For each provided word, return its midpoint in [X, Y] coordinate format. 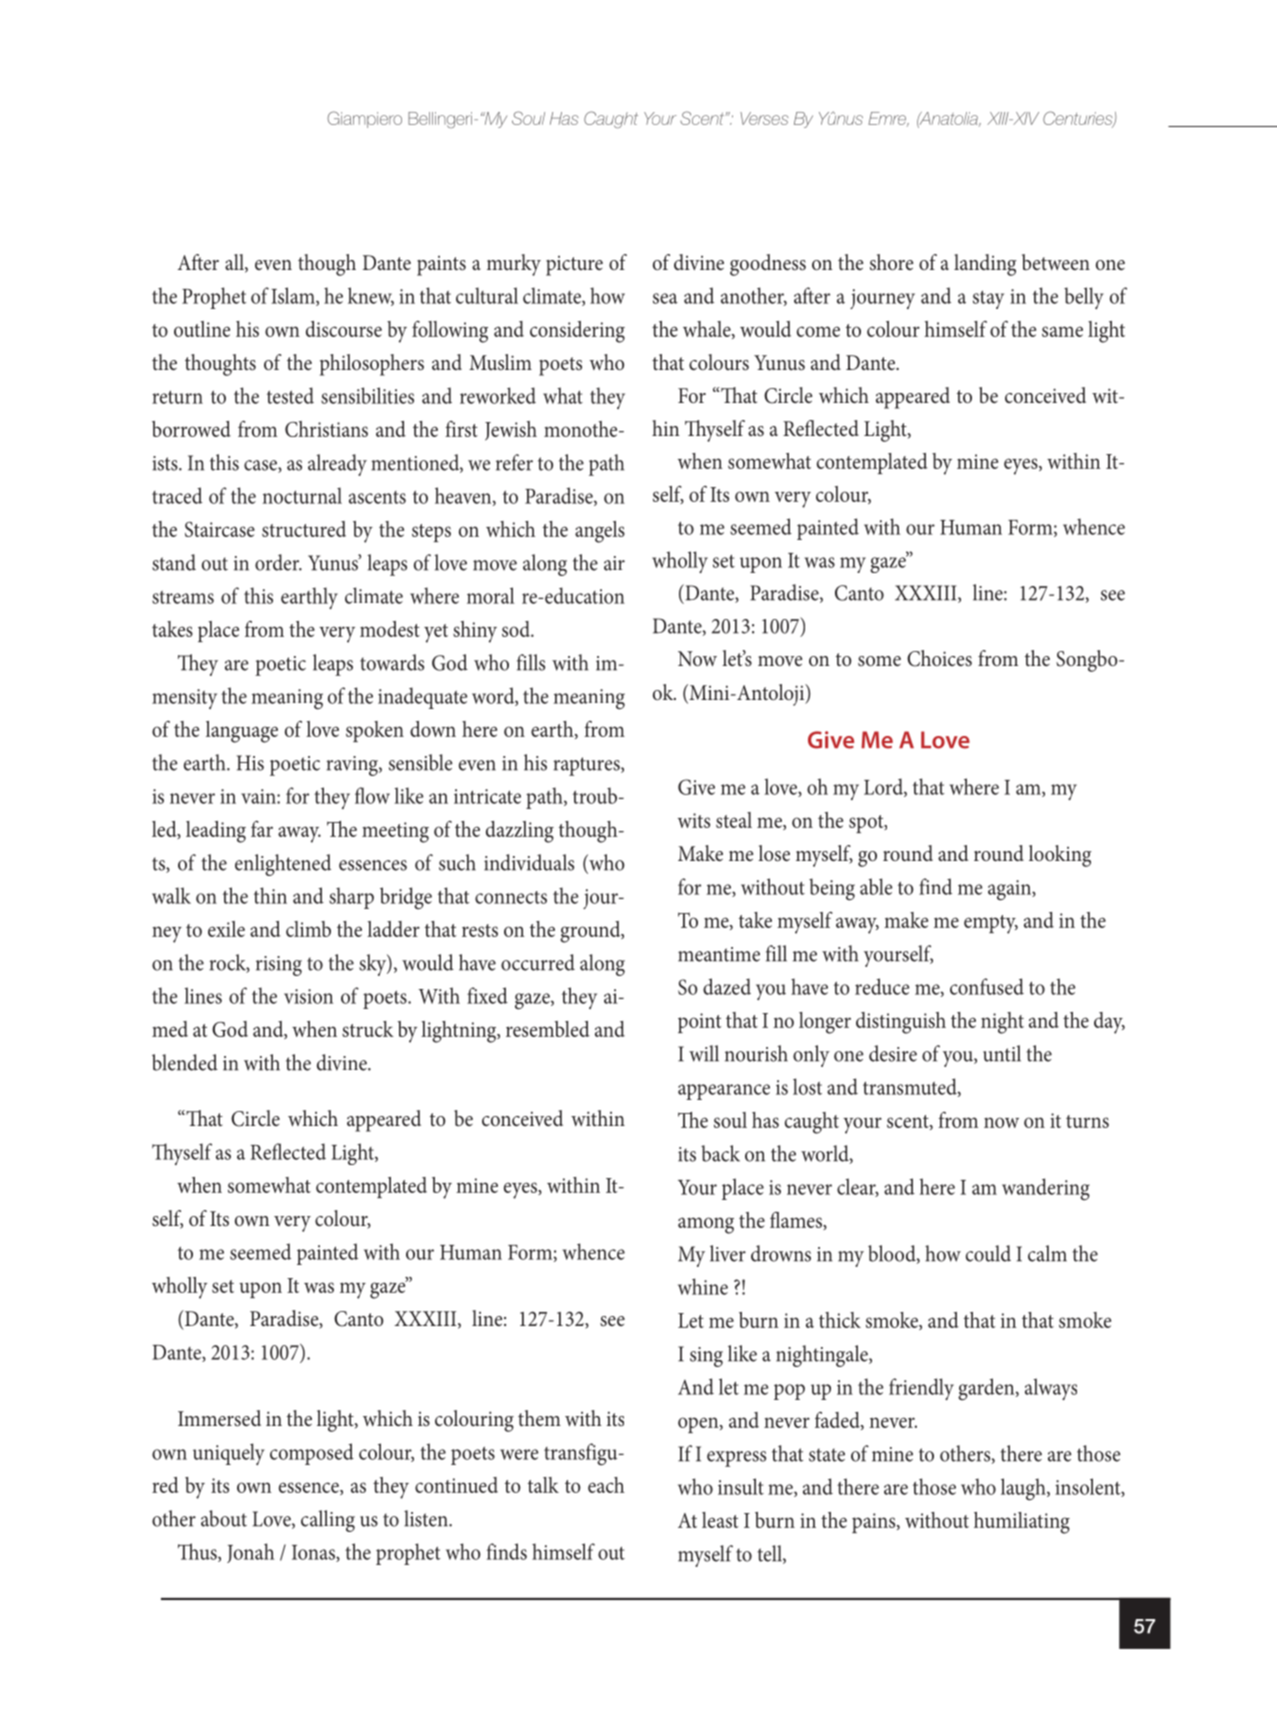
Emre [888, 119]
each [606, 1485]
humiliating [1022, 1523]
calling [328, 1521]
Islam [294, 296]
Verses [764, 118]
